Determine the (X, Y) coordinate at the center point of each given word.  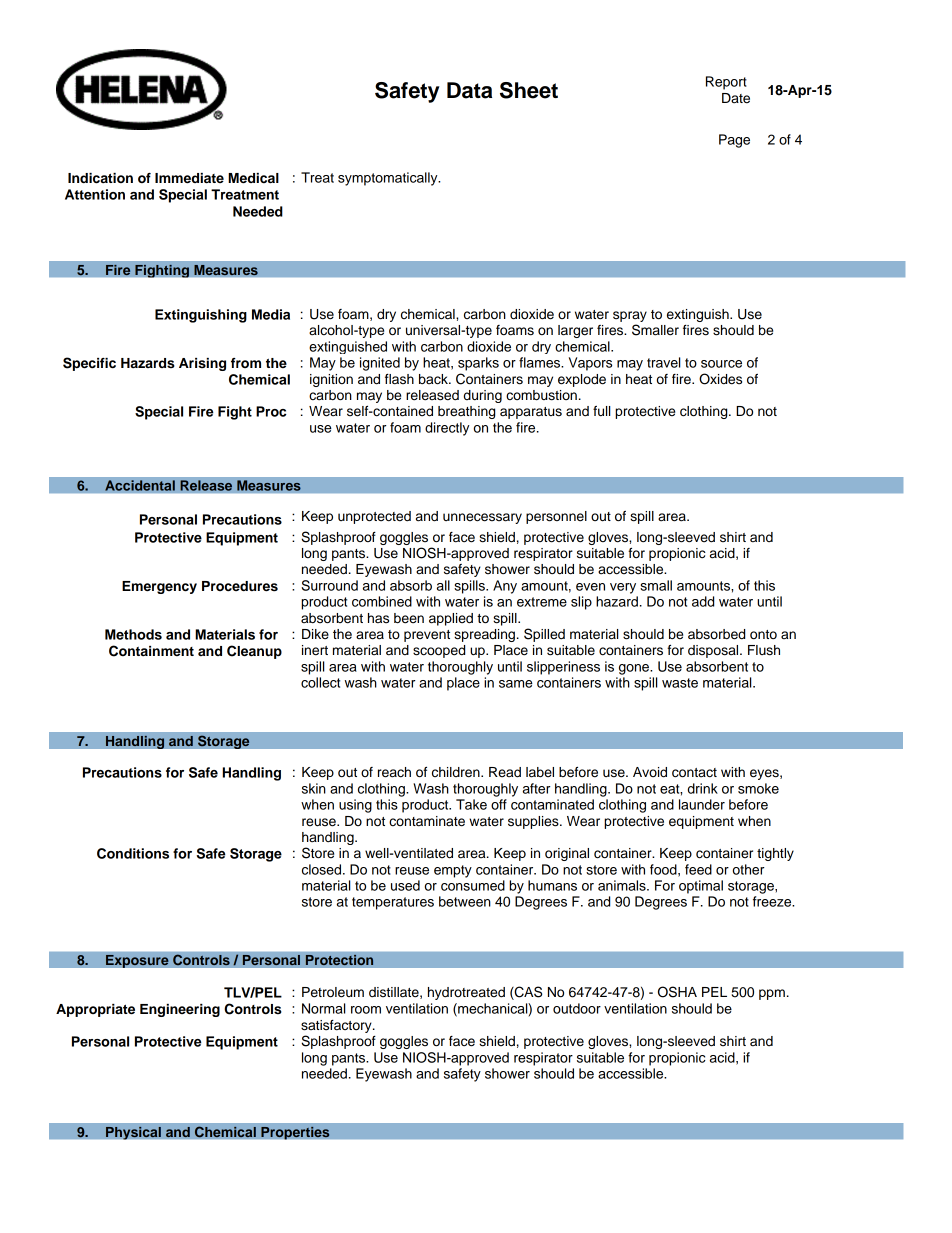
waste (680, 683)
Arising (202, 364)
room (366, 1010)
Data (469, 90)
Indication (100, 178)
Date (736, 98)
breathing (466, 412)
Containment (151, 651)
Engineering (180, 1010)
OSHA (677, 992)
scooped (439, 651)
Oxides (720, 379)
